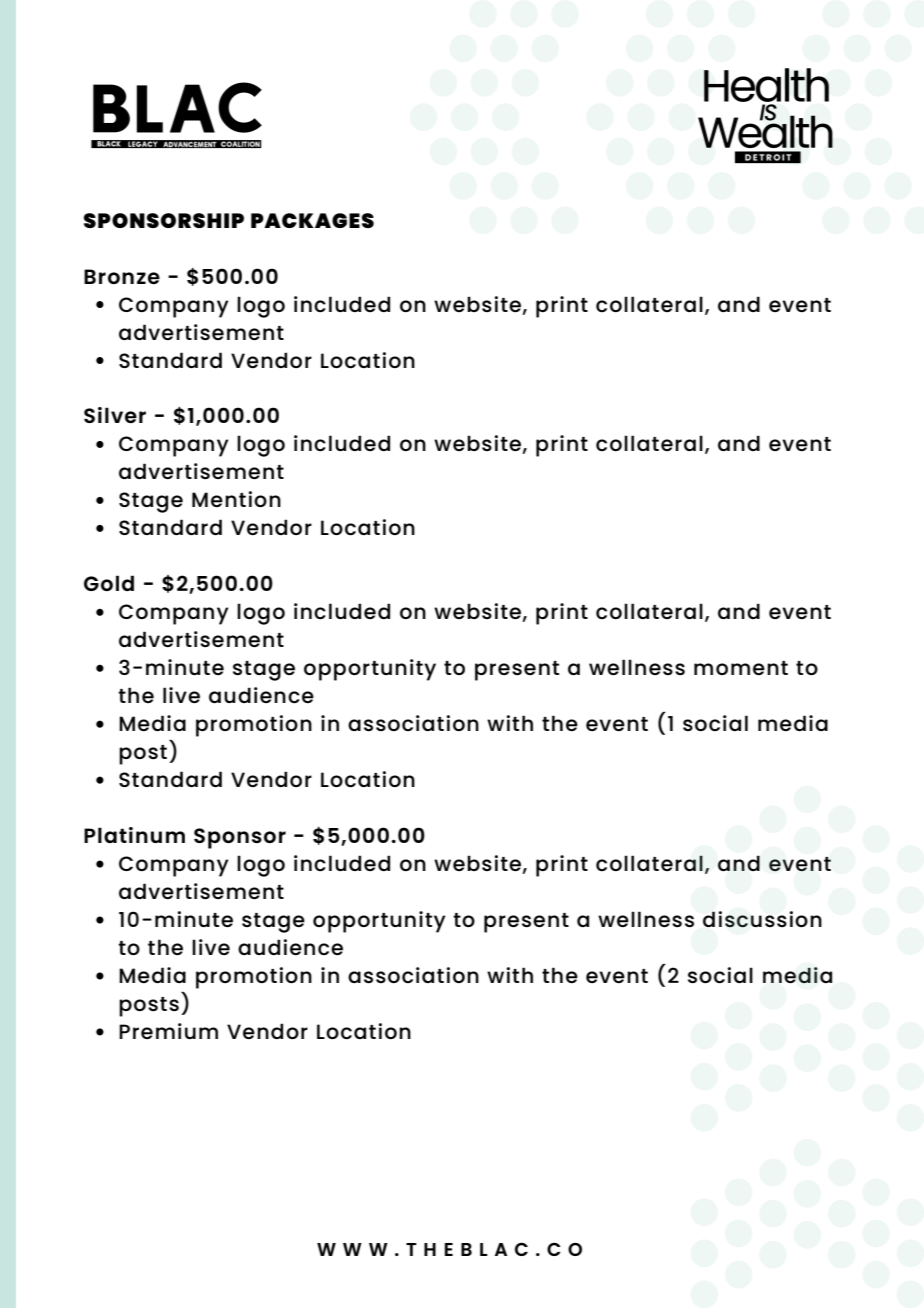 The height and width of the document is (1308, 924). I want to click on Premium, so click(168, 1031).
